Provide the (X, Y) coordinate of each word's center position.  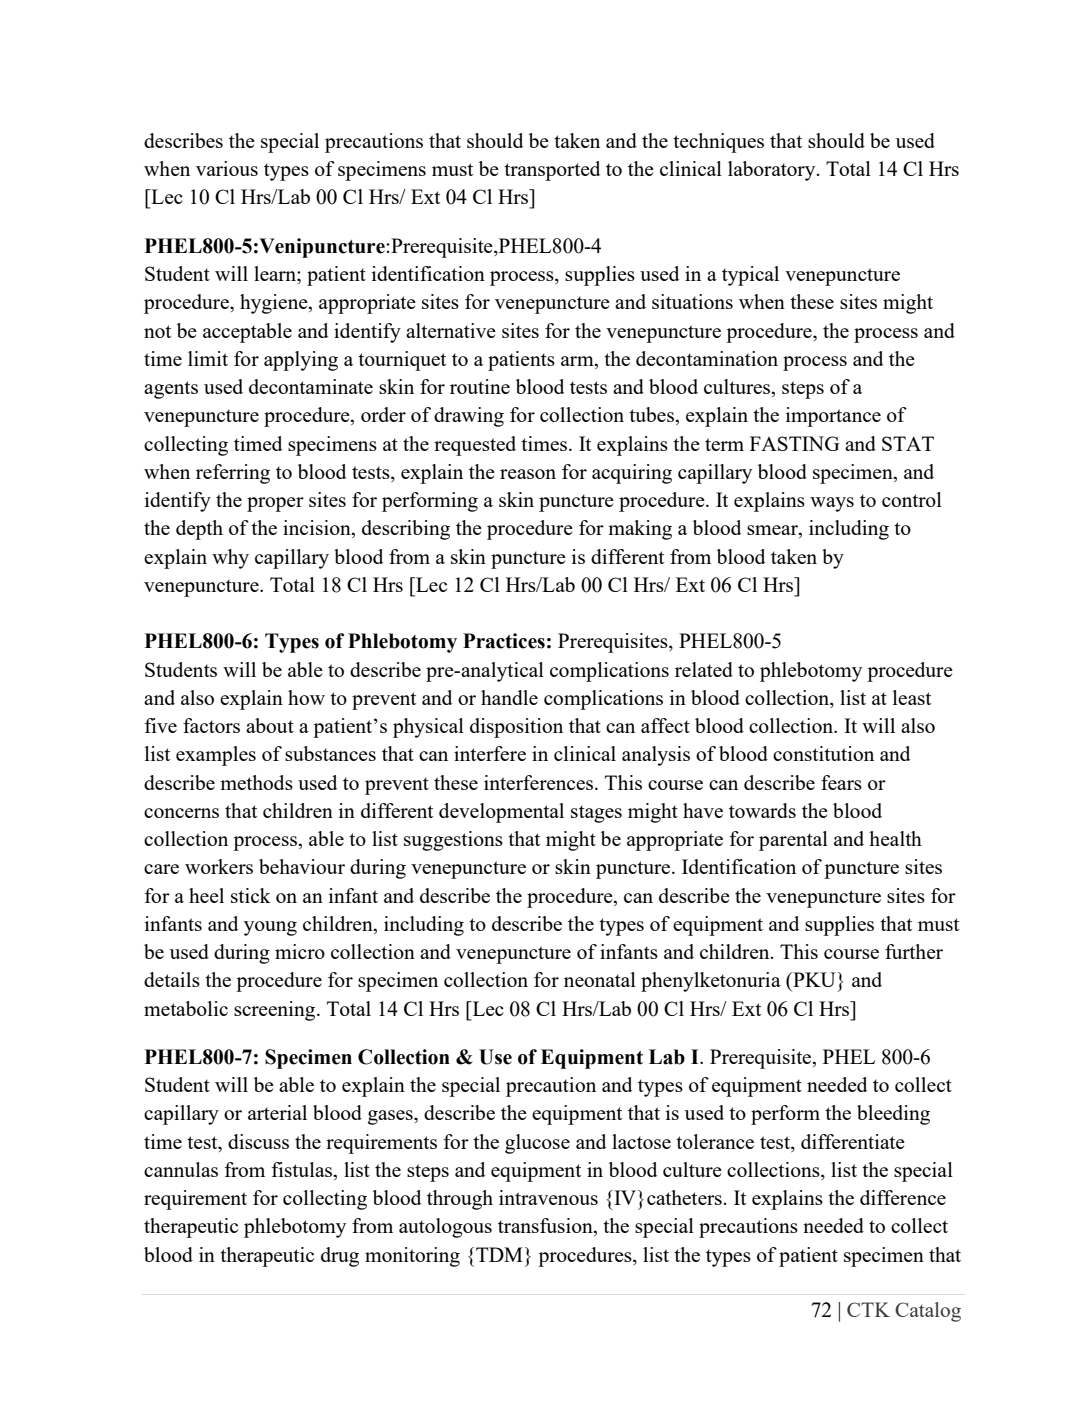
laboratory (773, 171)
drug (340, 1257)
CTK (868, 1309)
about (270, 725)
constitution (823, 753)
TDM (499, 1254)
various (227, 168)
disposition (516, 728)
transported (552, 171)
